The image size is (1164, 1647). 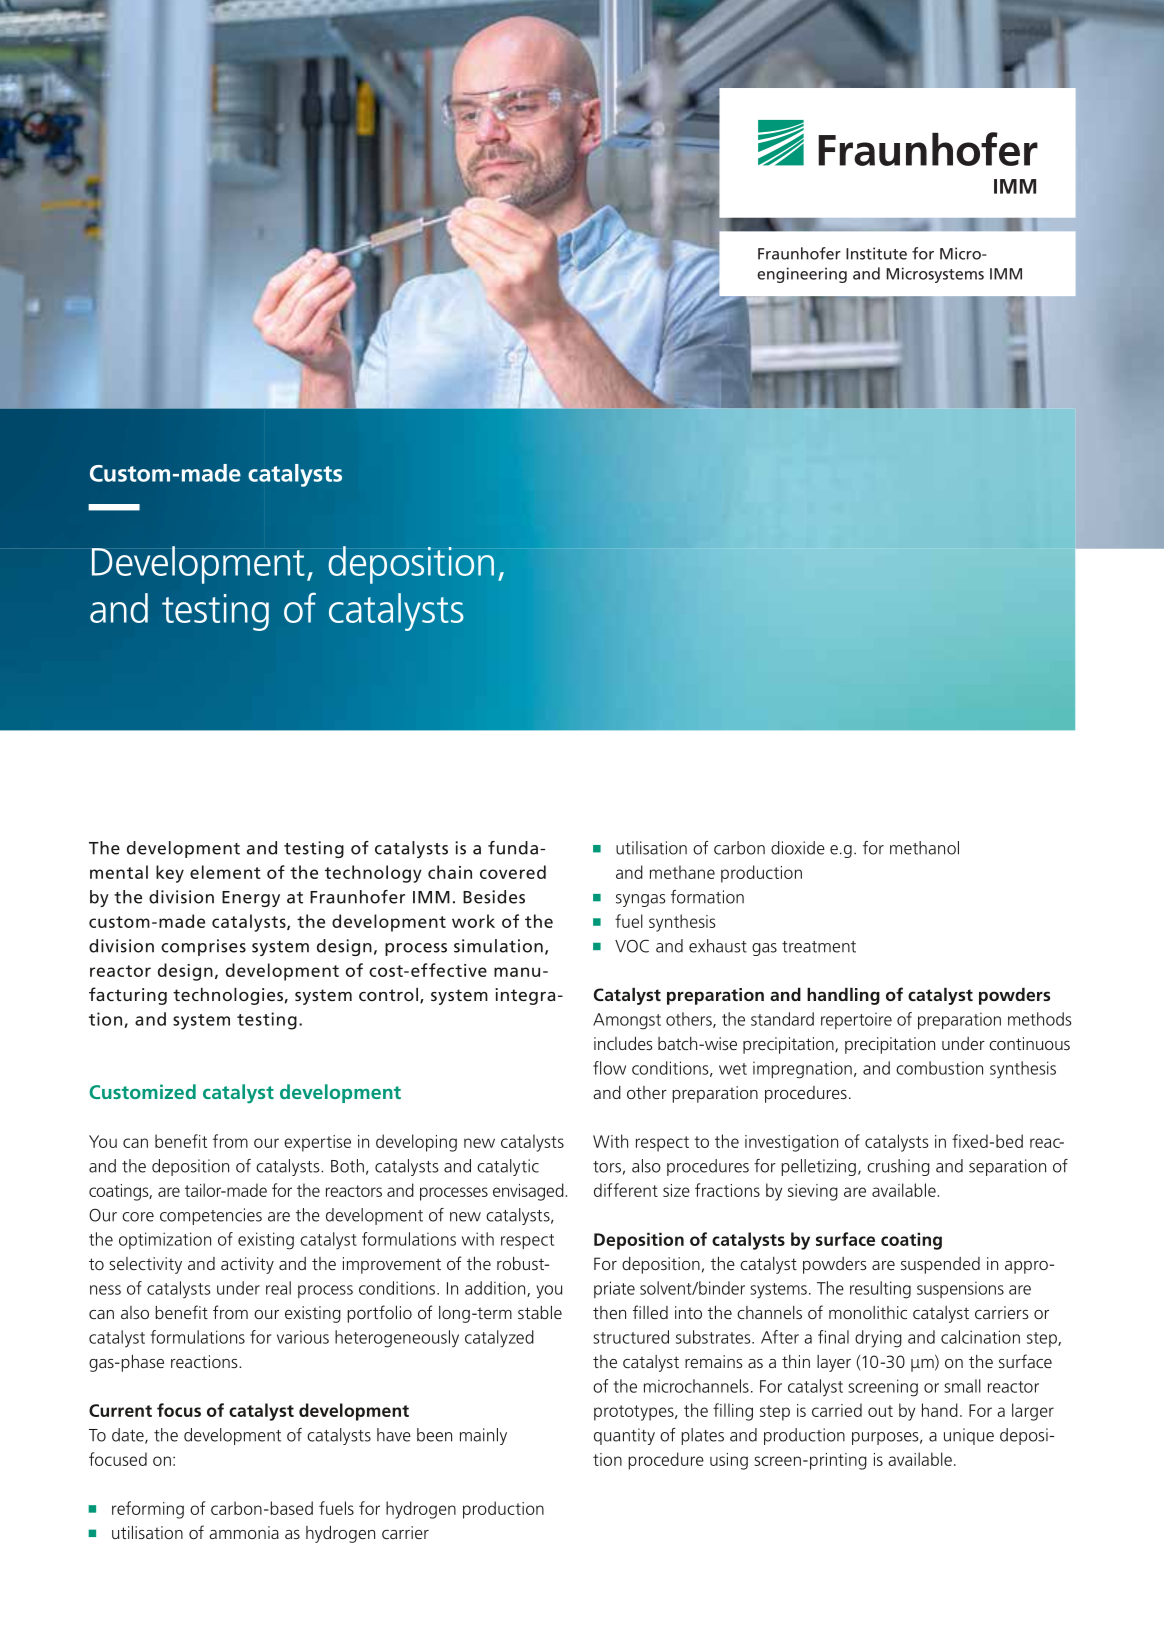 What do you see at coordinates (1029, 1043) in the screenshot?
I see `continuous` at bounding box center [1029, 1043].
